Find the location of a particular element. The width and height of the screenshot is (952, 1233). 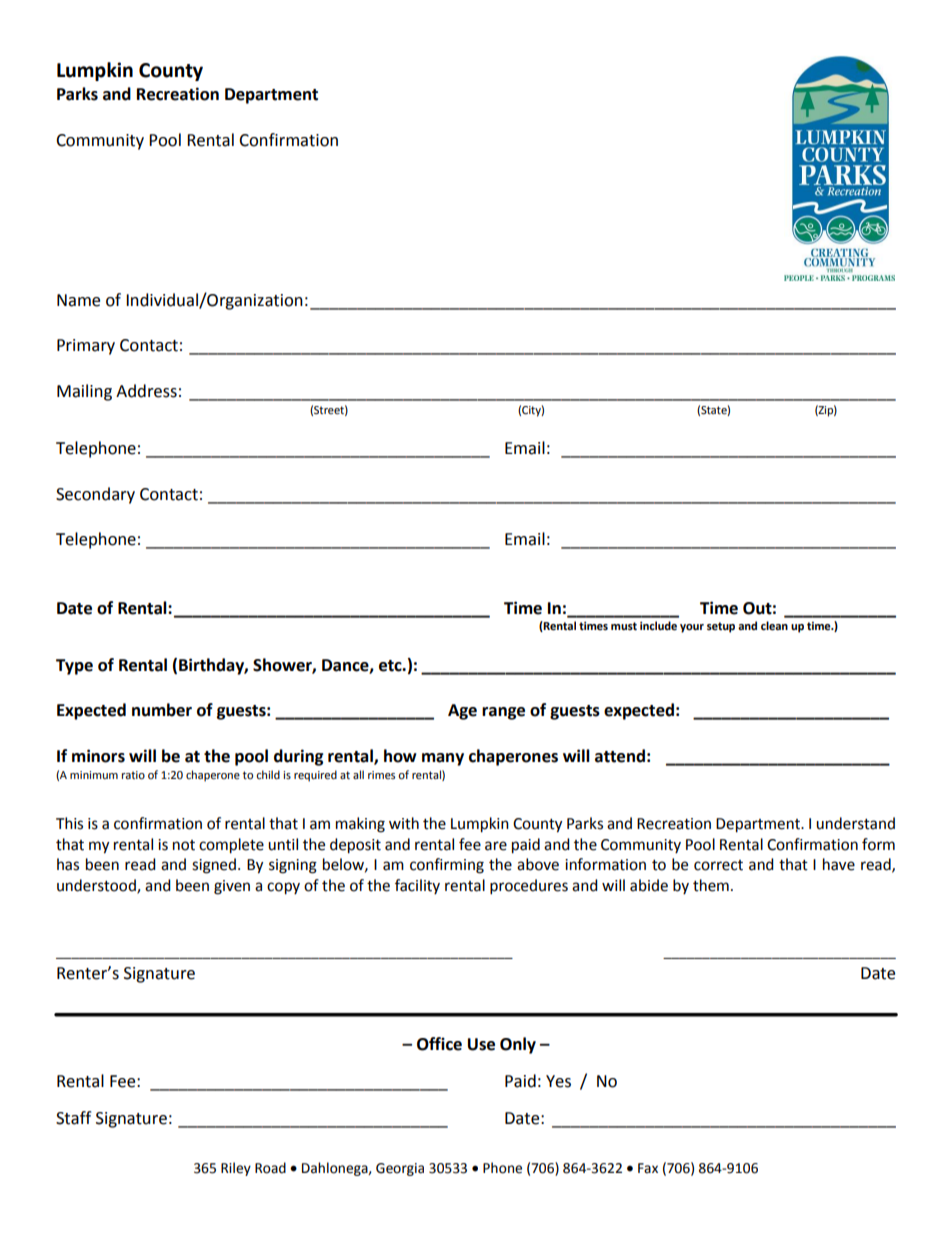

Age is located at coordinates (462, 712).
